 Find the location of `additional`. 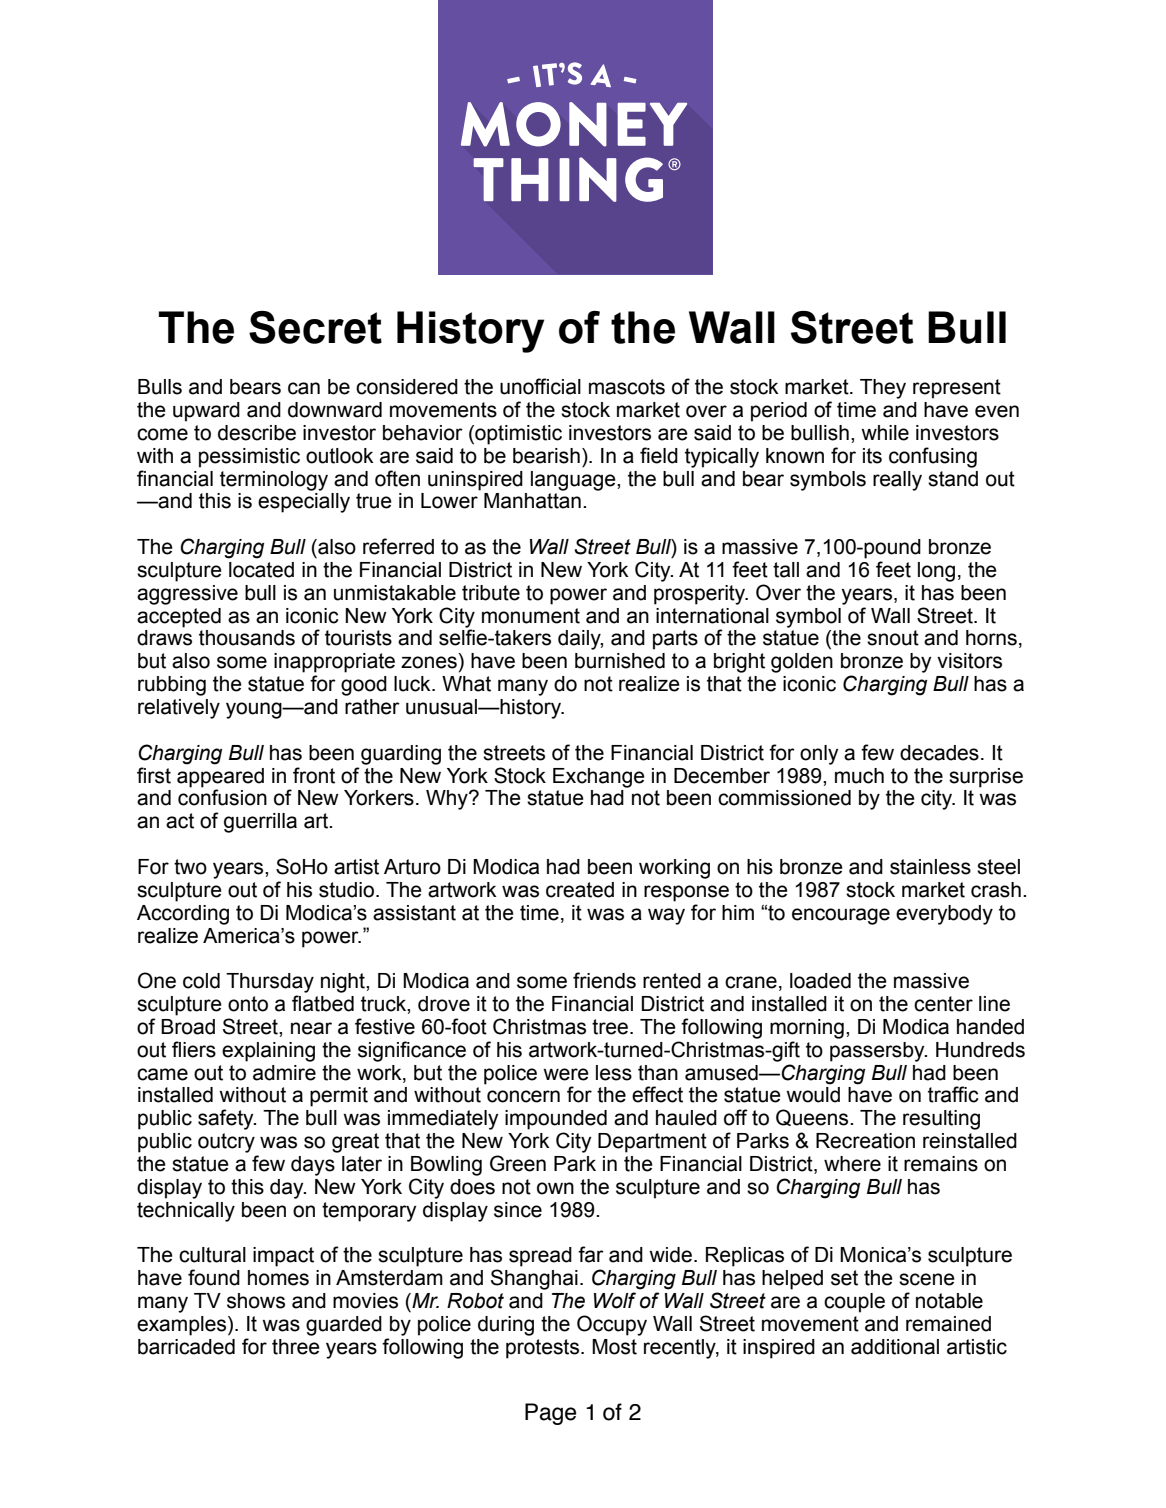

additional is located at coordinates (895, 1347).
